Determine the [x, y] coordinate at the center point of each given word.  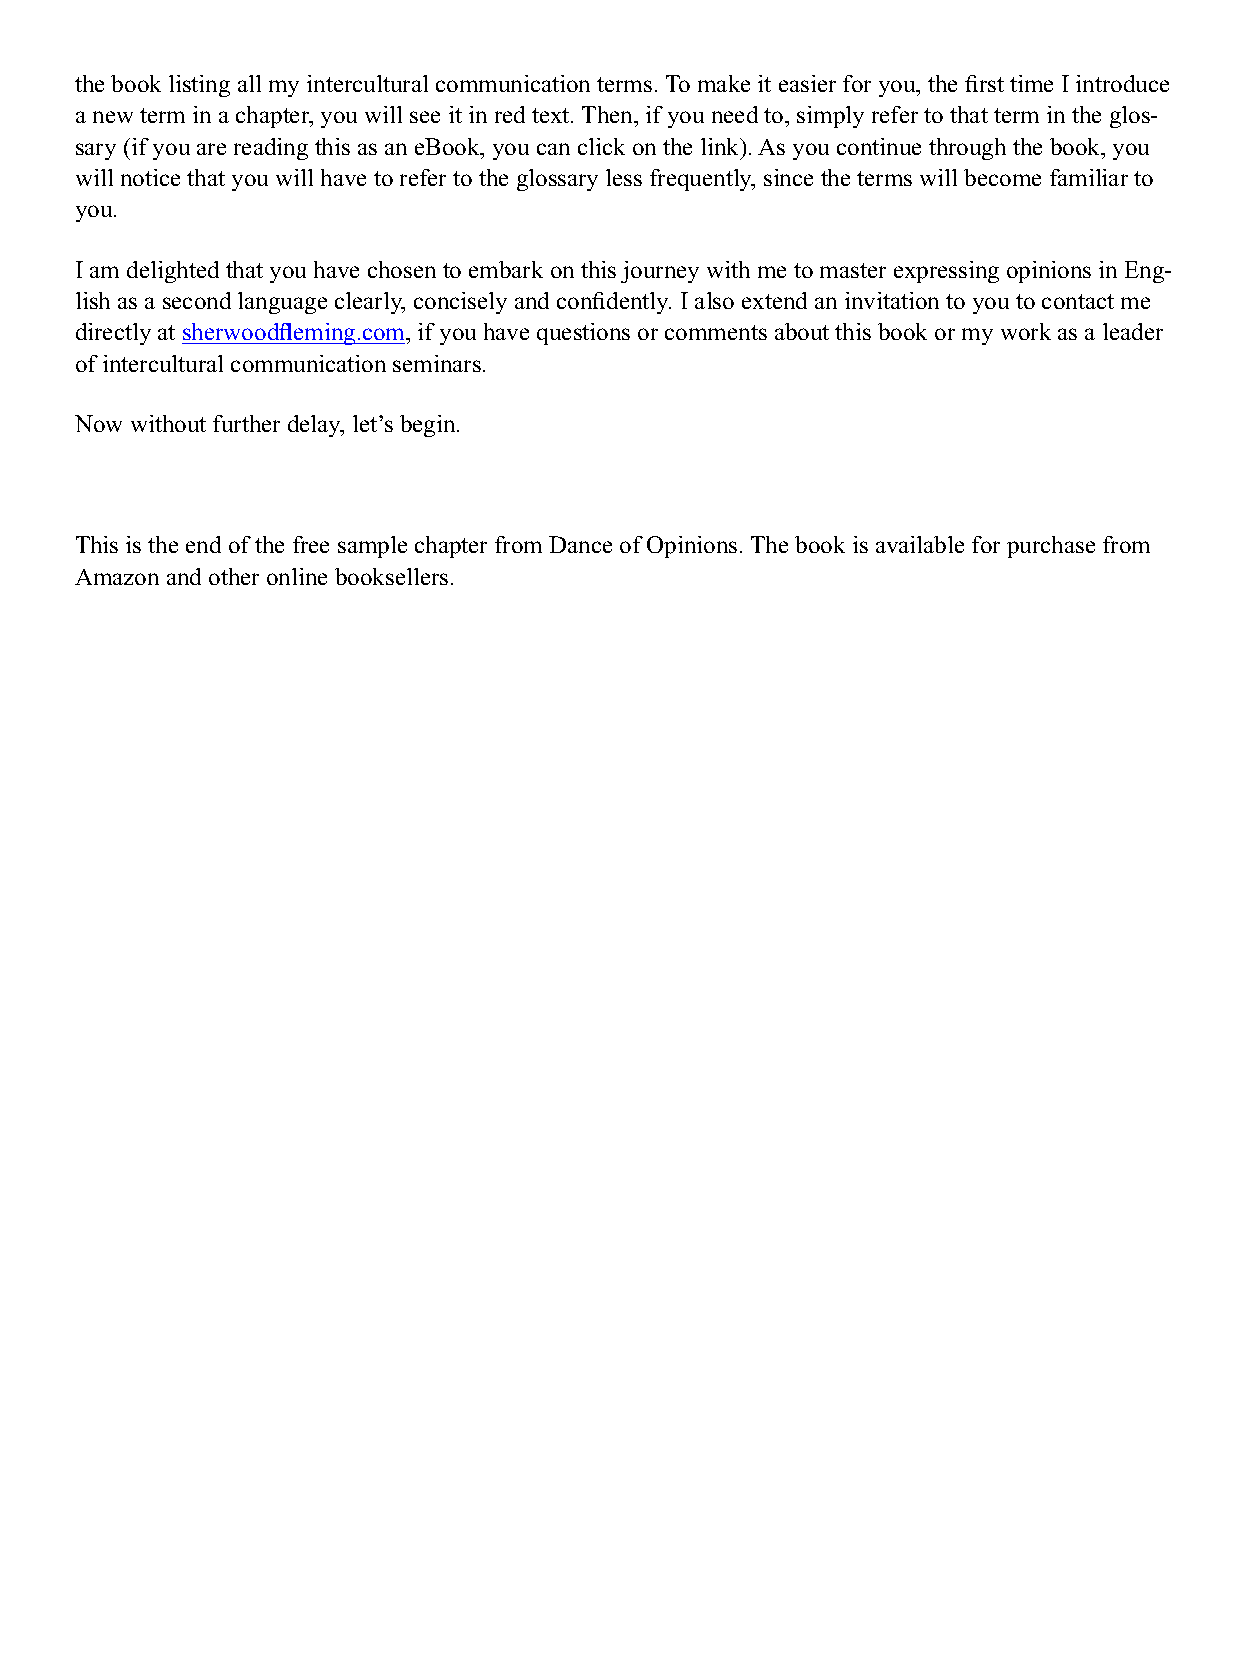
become [1002, 177]
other [234, 576]
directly [113, 334]
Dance [580, 544]
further [246, 423]
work [1026, 331]
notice [150, 177]
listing [199, 86]
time [1031, 83]
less [624, 177]
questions [583, 334]
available [920, 544]
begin [429, 426]
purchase [1051, 547]
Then [609, 116]
